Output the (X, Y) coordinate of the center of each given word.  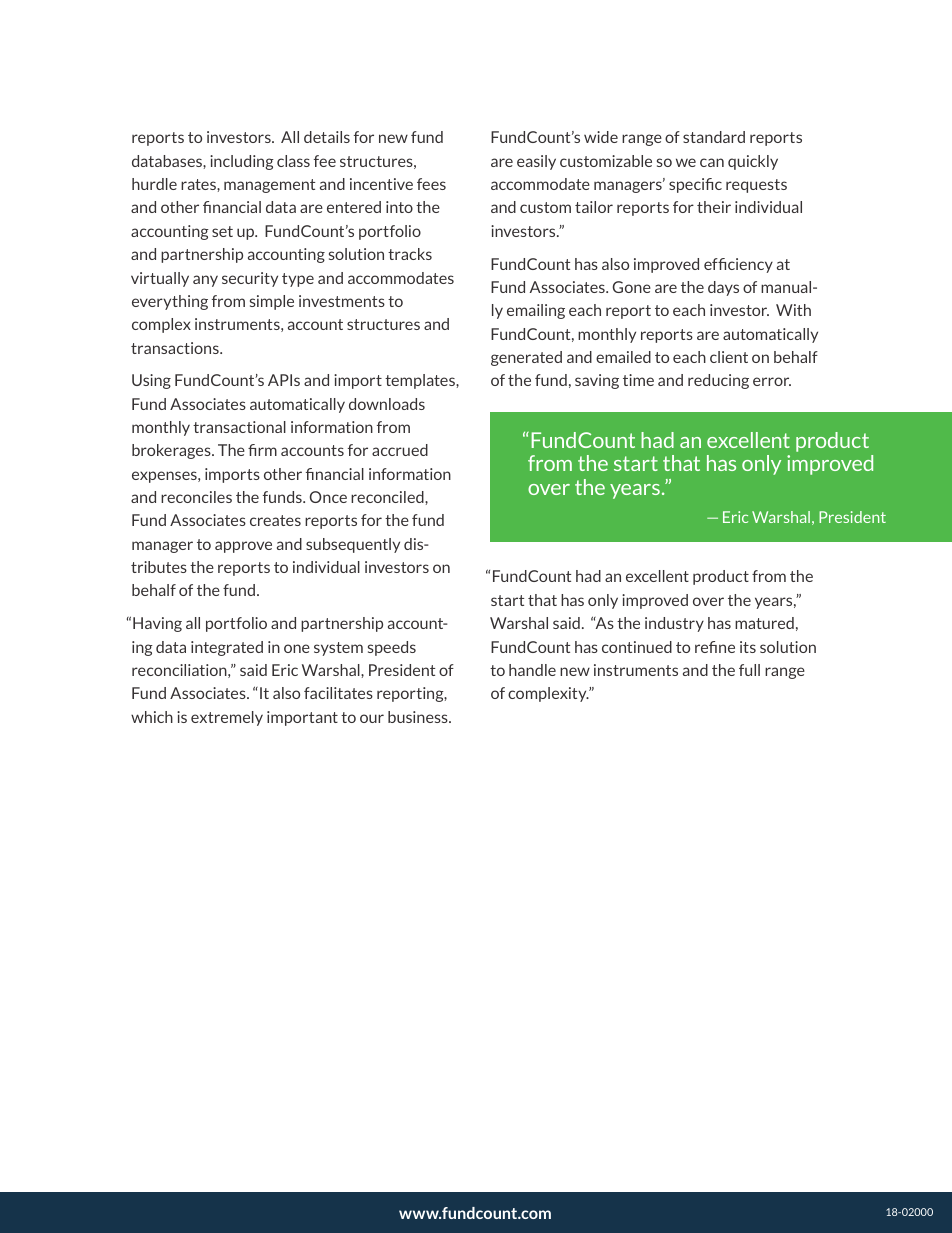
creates (275, 520)
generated (526, 358)
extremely (227, 718)
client (729, 357)
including (242, 162)
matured (764, 623)
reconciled (388, 497)
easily (536, 162)
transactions (176, 348)
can (712, 162)
